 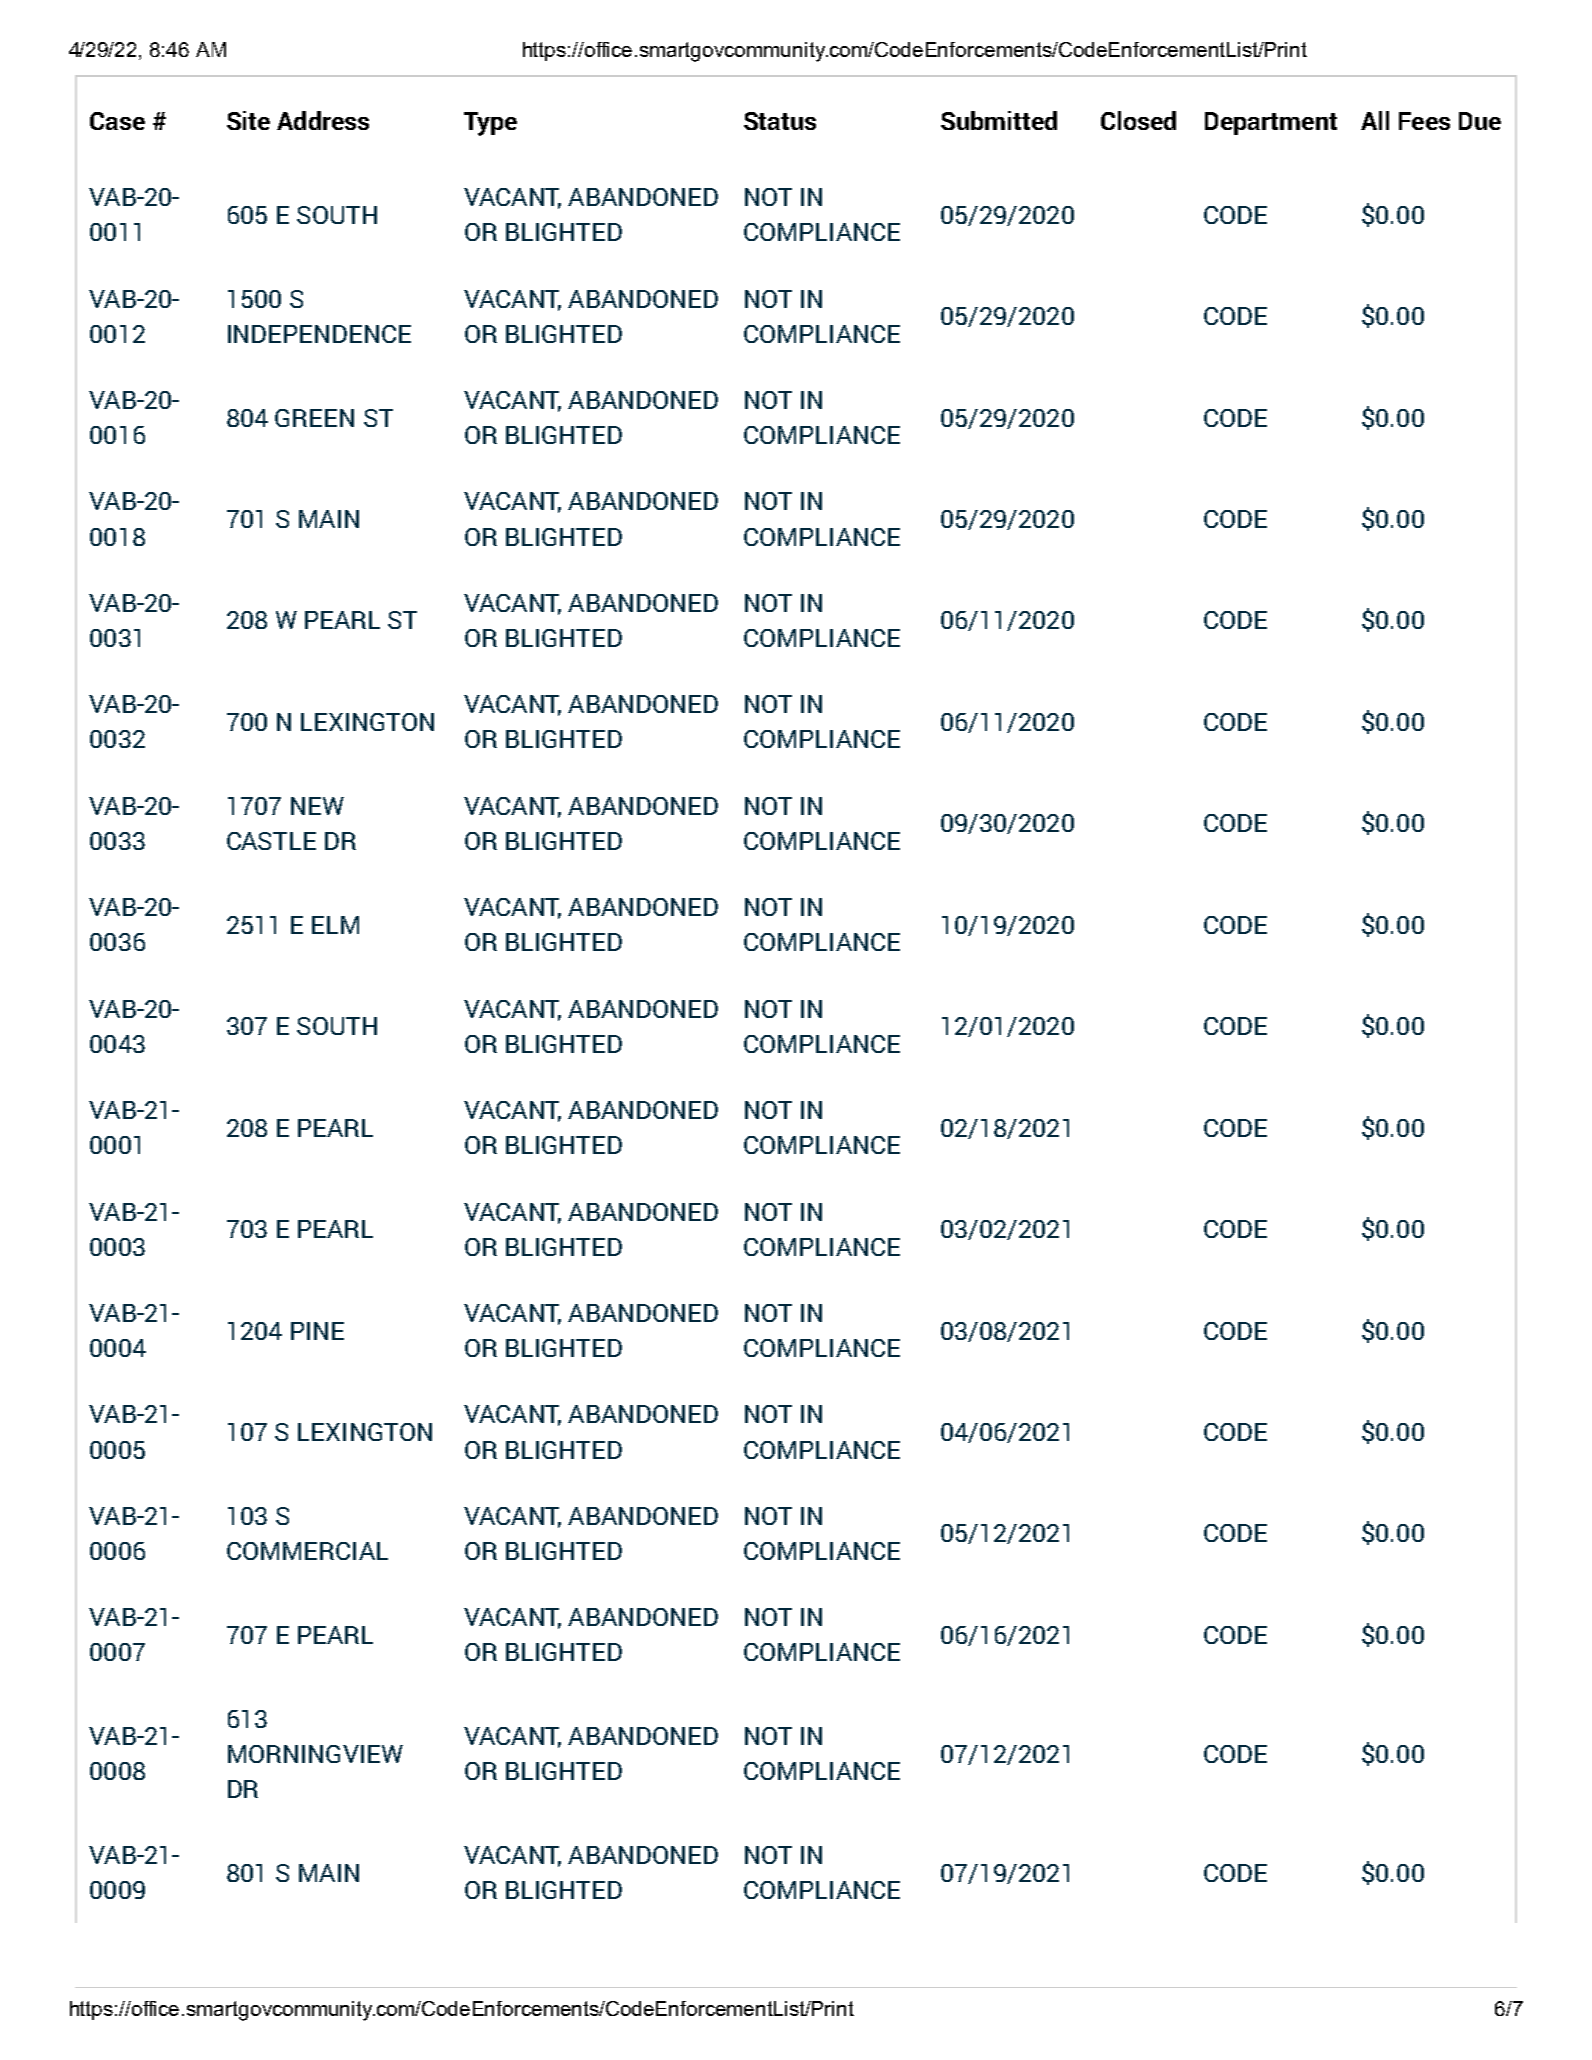 What do you see at coordinates (335, 925) in the page?
I see `ELM` at bounding box center [335, 925].
